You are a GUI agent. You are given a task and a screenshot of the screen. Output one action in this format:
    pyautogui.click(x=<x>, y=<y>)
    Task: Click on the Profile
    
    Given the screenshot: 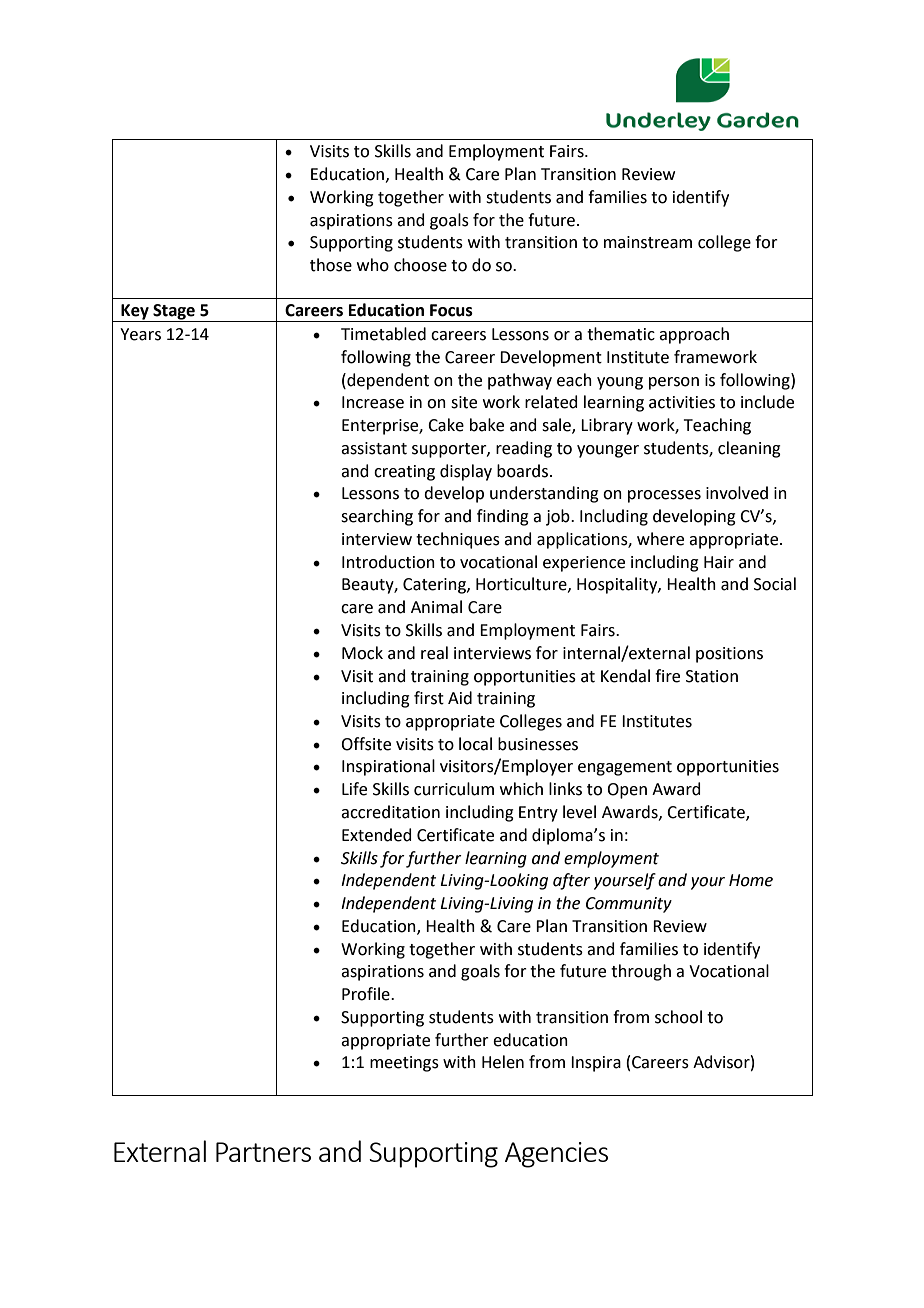 What is the action you would take?
    pyautogui.click(x=367, y=994)
